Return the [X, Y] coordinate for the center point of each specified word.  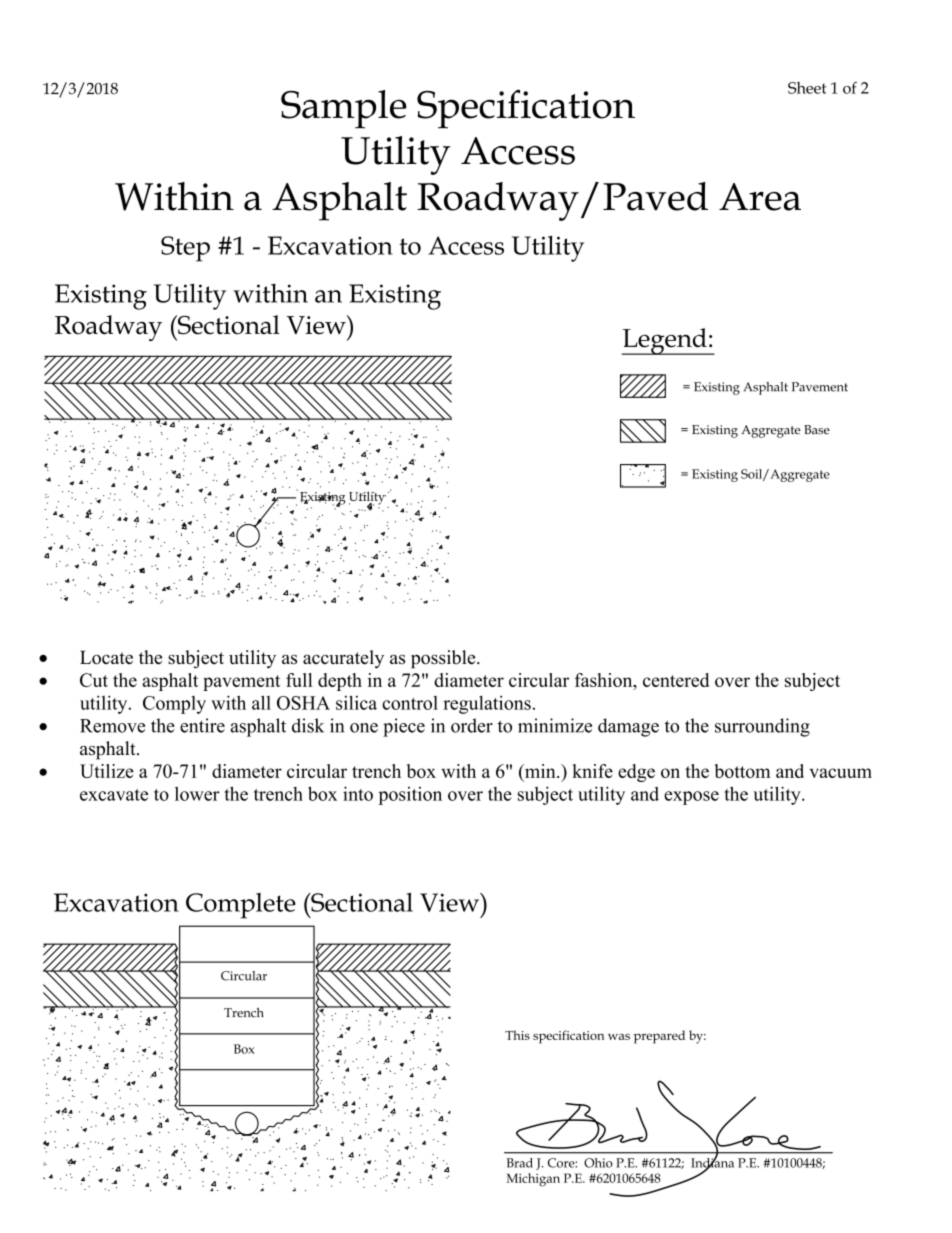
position [410, 796]
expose [691, 798]
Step [185, 249]
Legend [665, 341]
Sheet [807, 88]
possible [444, 659]
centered [676, 680]
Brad [520, 1163]
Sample [344, 109]
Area [760, 197]
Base [817, 430]
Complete [241, 906]
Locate [106, 657]
